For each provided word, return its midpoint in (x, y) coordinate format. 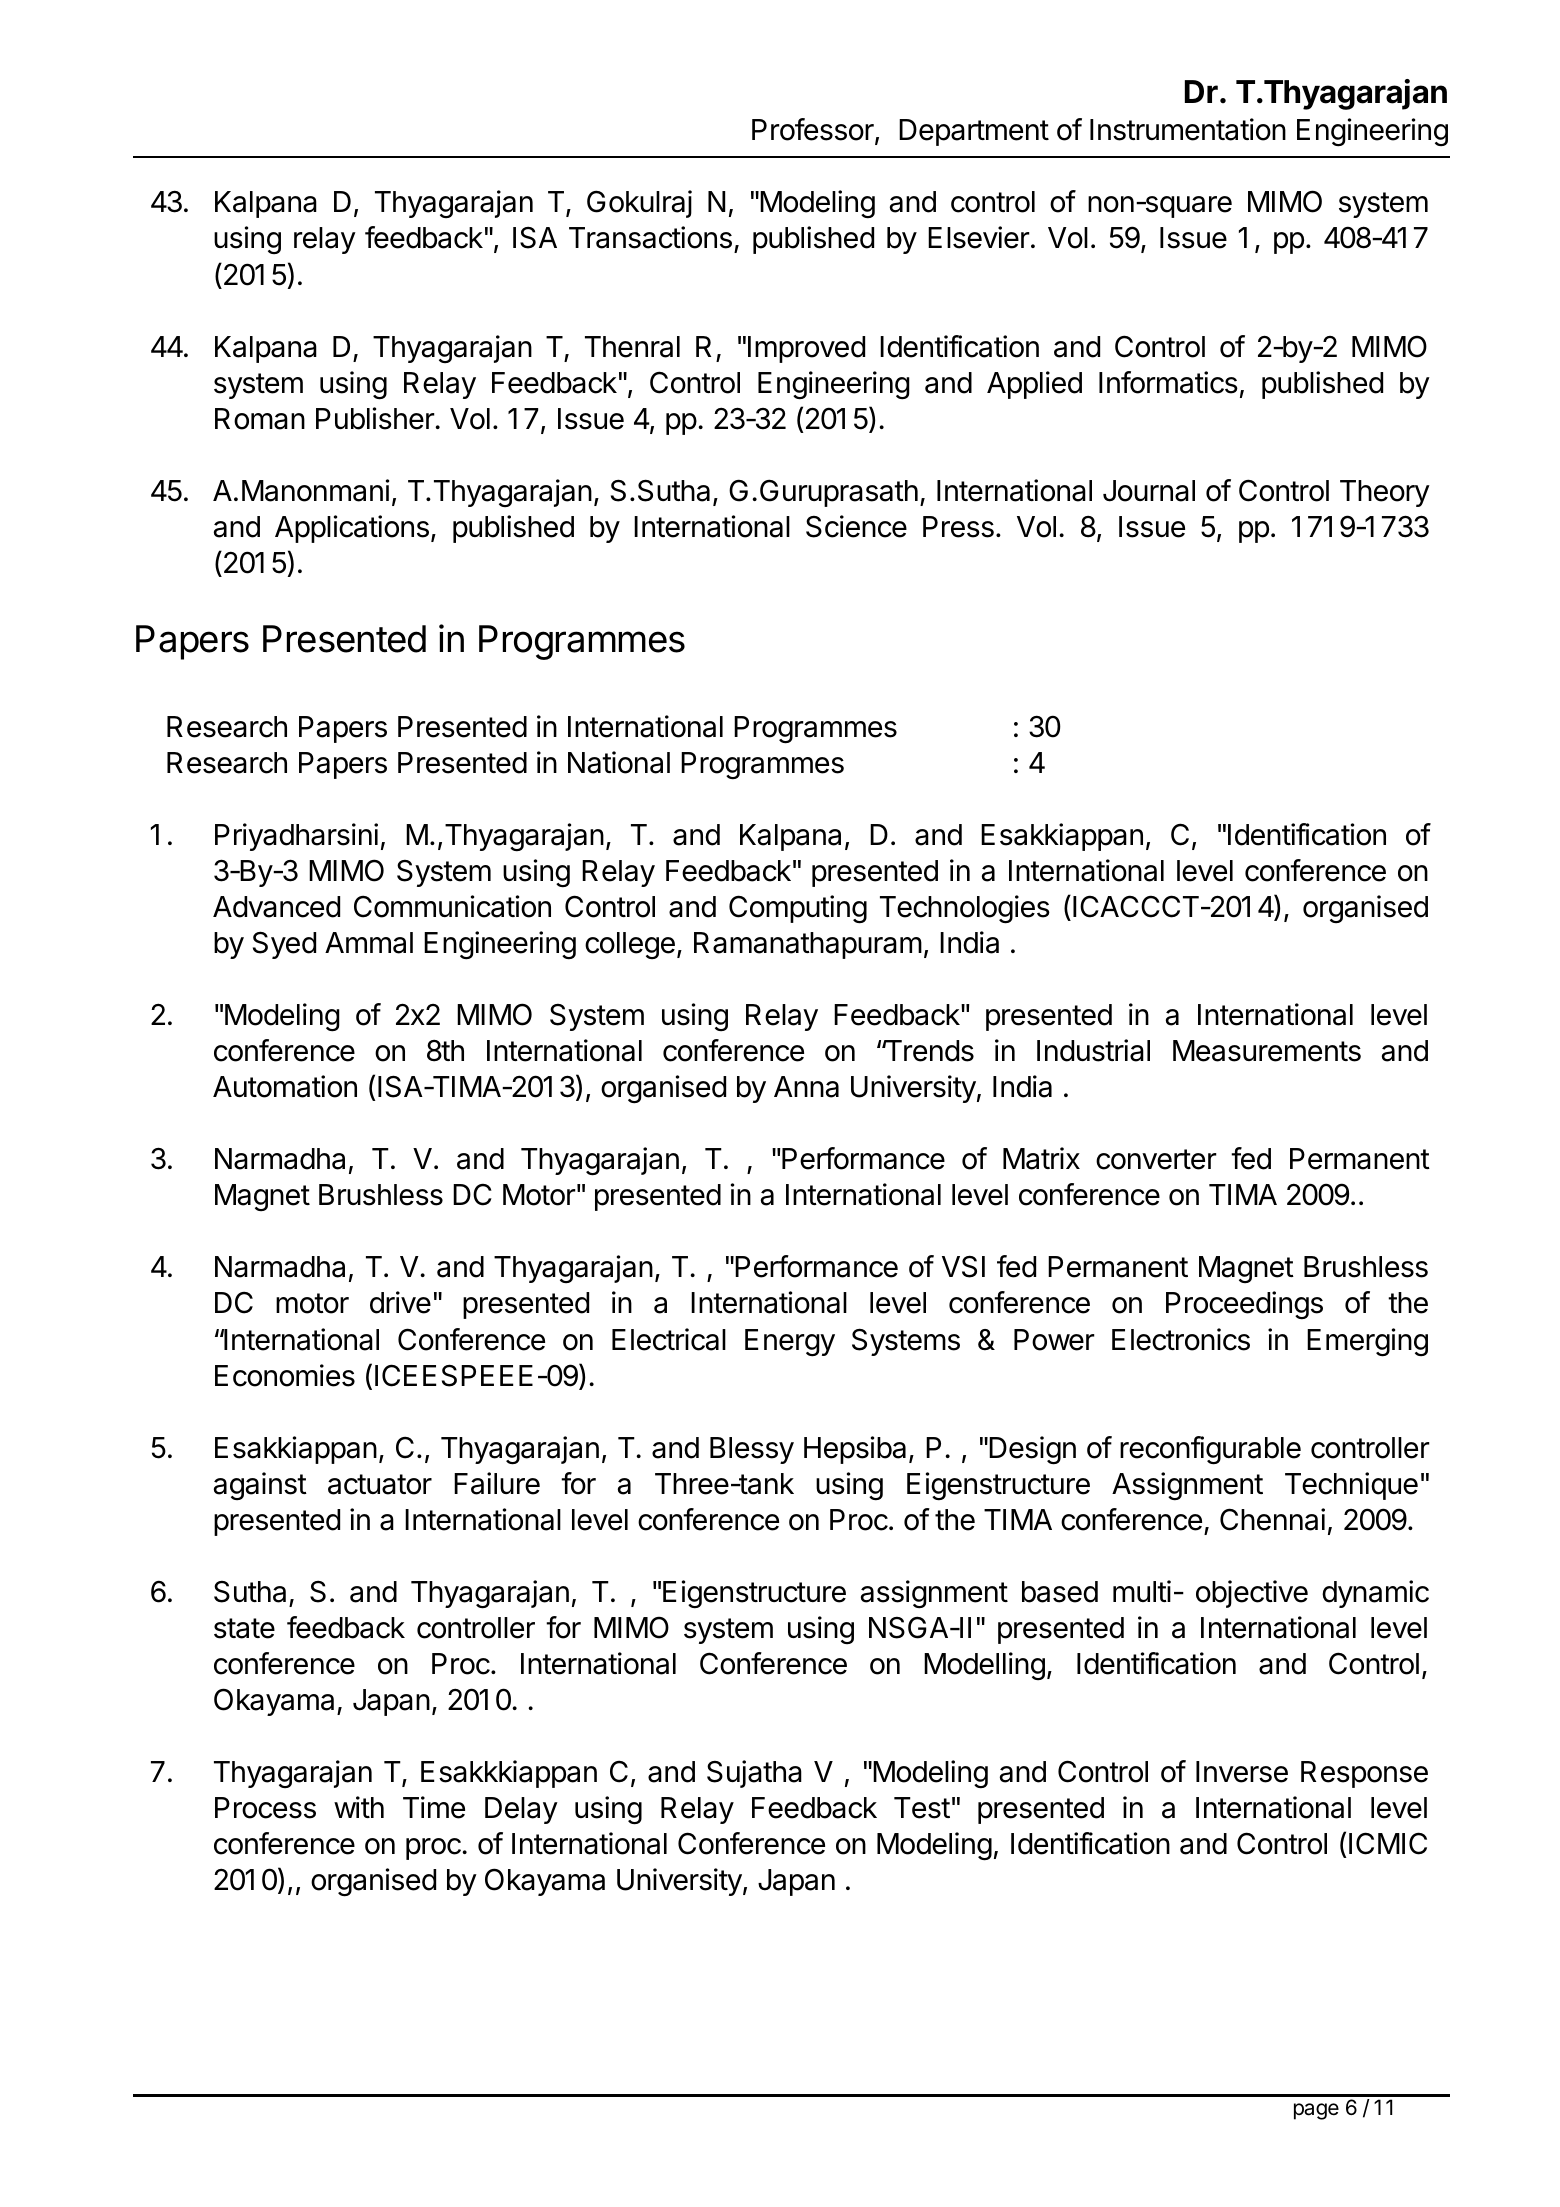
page (1316, 2111)
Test (922, 1808)
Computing (798, 909)
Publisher (376, 418)
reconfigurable (1210, 1450)
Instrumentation (1188, 129)
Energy (790, 1343)
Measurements (1267, 1051)
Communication (452, 906)
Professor (814, 131)
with (359, 1807)
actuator (380, 1484)
